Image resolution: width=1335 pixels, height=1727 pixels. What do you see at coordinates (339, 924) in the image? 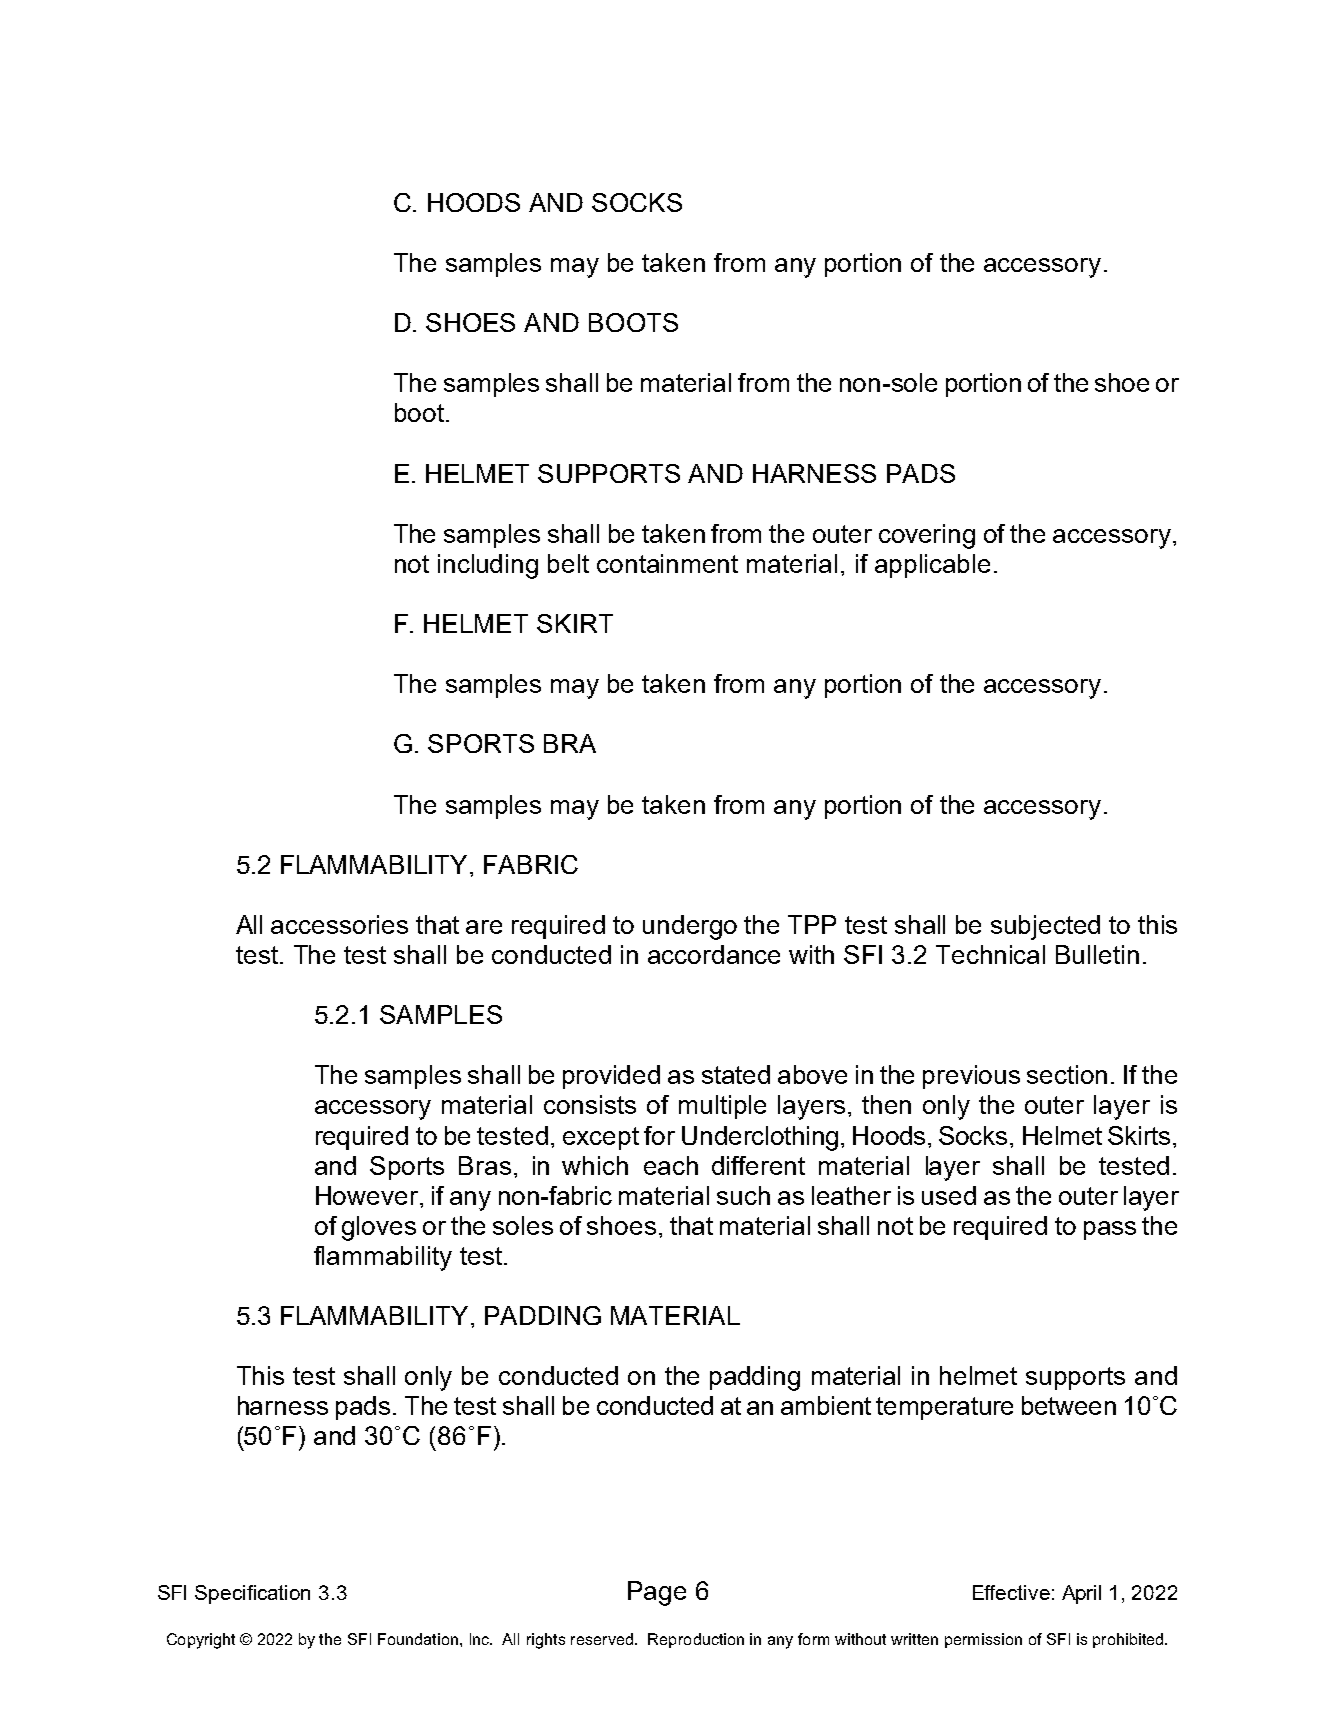
I see `accessories` at bounding box center [339, 924].
